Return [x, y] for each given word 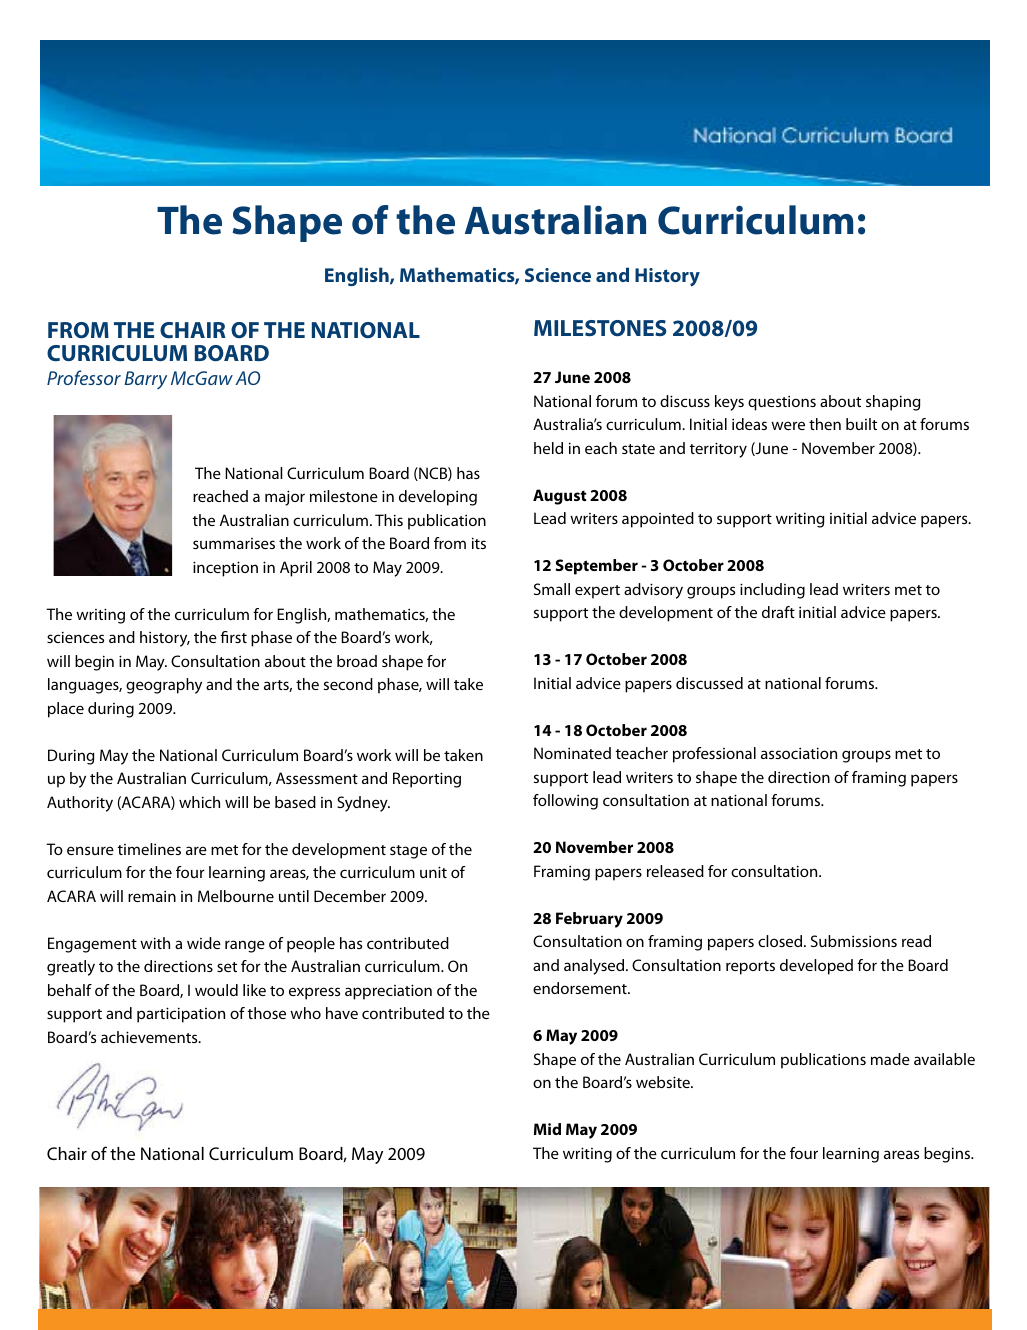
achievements [150, 1037]
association [799, 753]
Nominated [572, 753]
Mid [547, 1129]
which [199, 802]
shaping [893, 403]
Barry [145, 380]
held [548, 448]
